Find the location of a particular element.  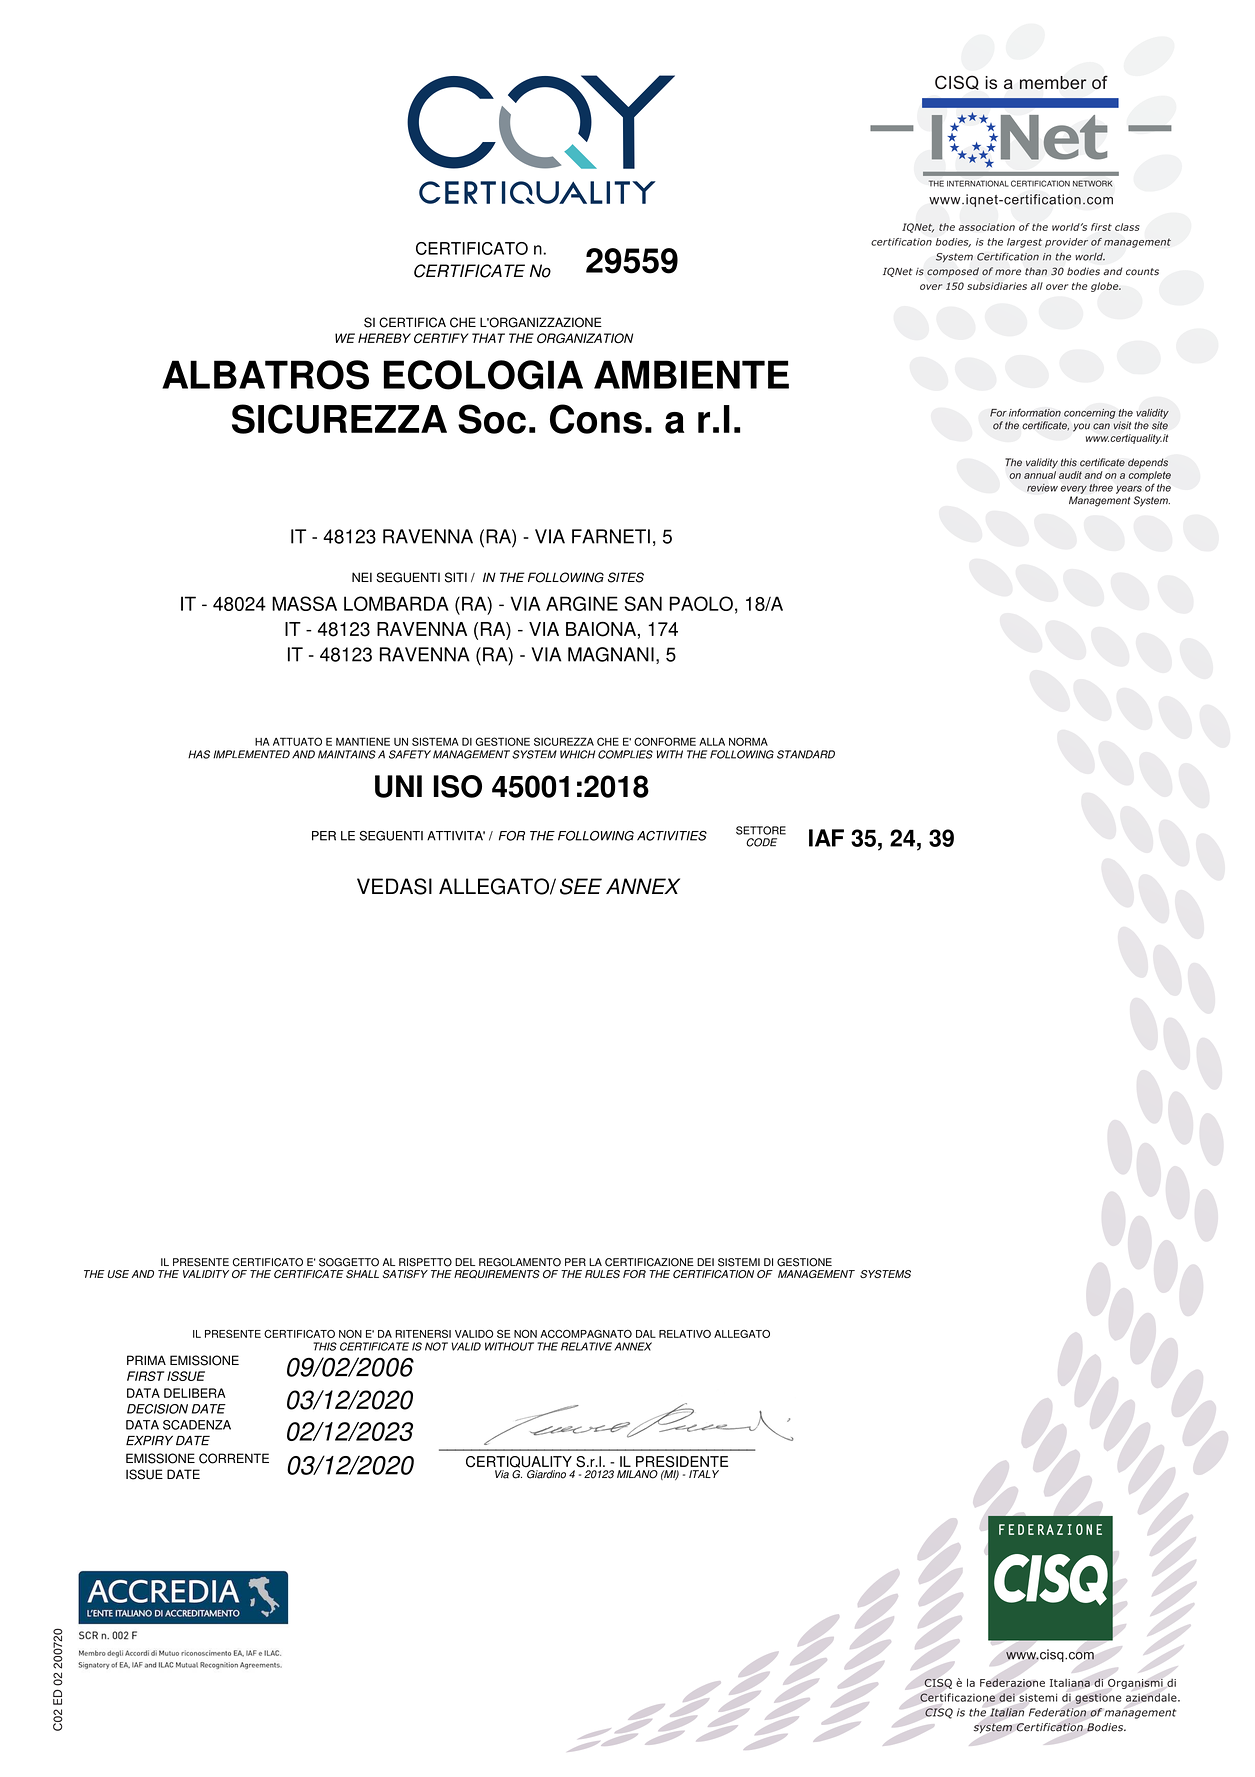

EXPIRY is located at coordinates (149, 1441).
